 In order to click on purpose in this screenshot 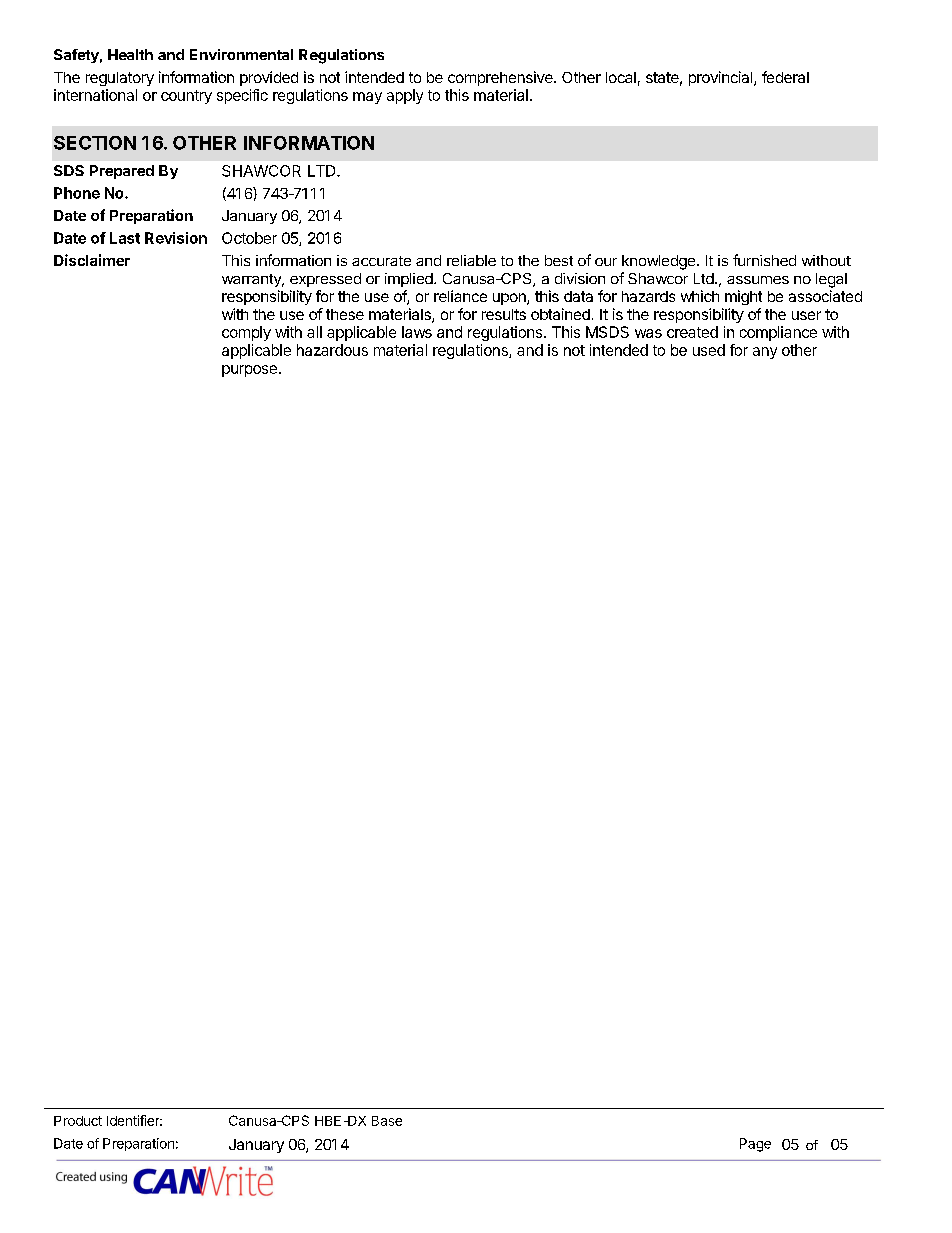, I will do `click(249, 371)`.
